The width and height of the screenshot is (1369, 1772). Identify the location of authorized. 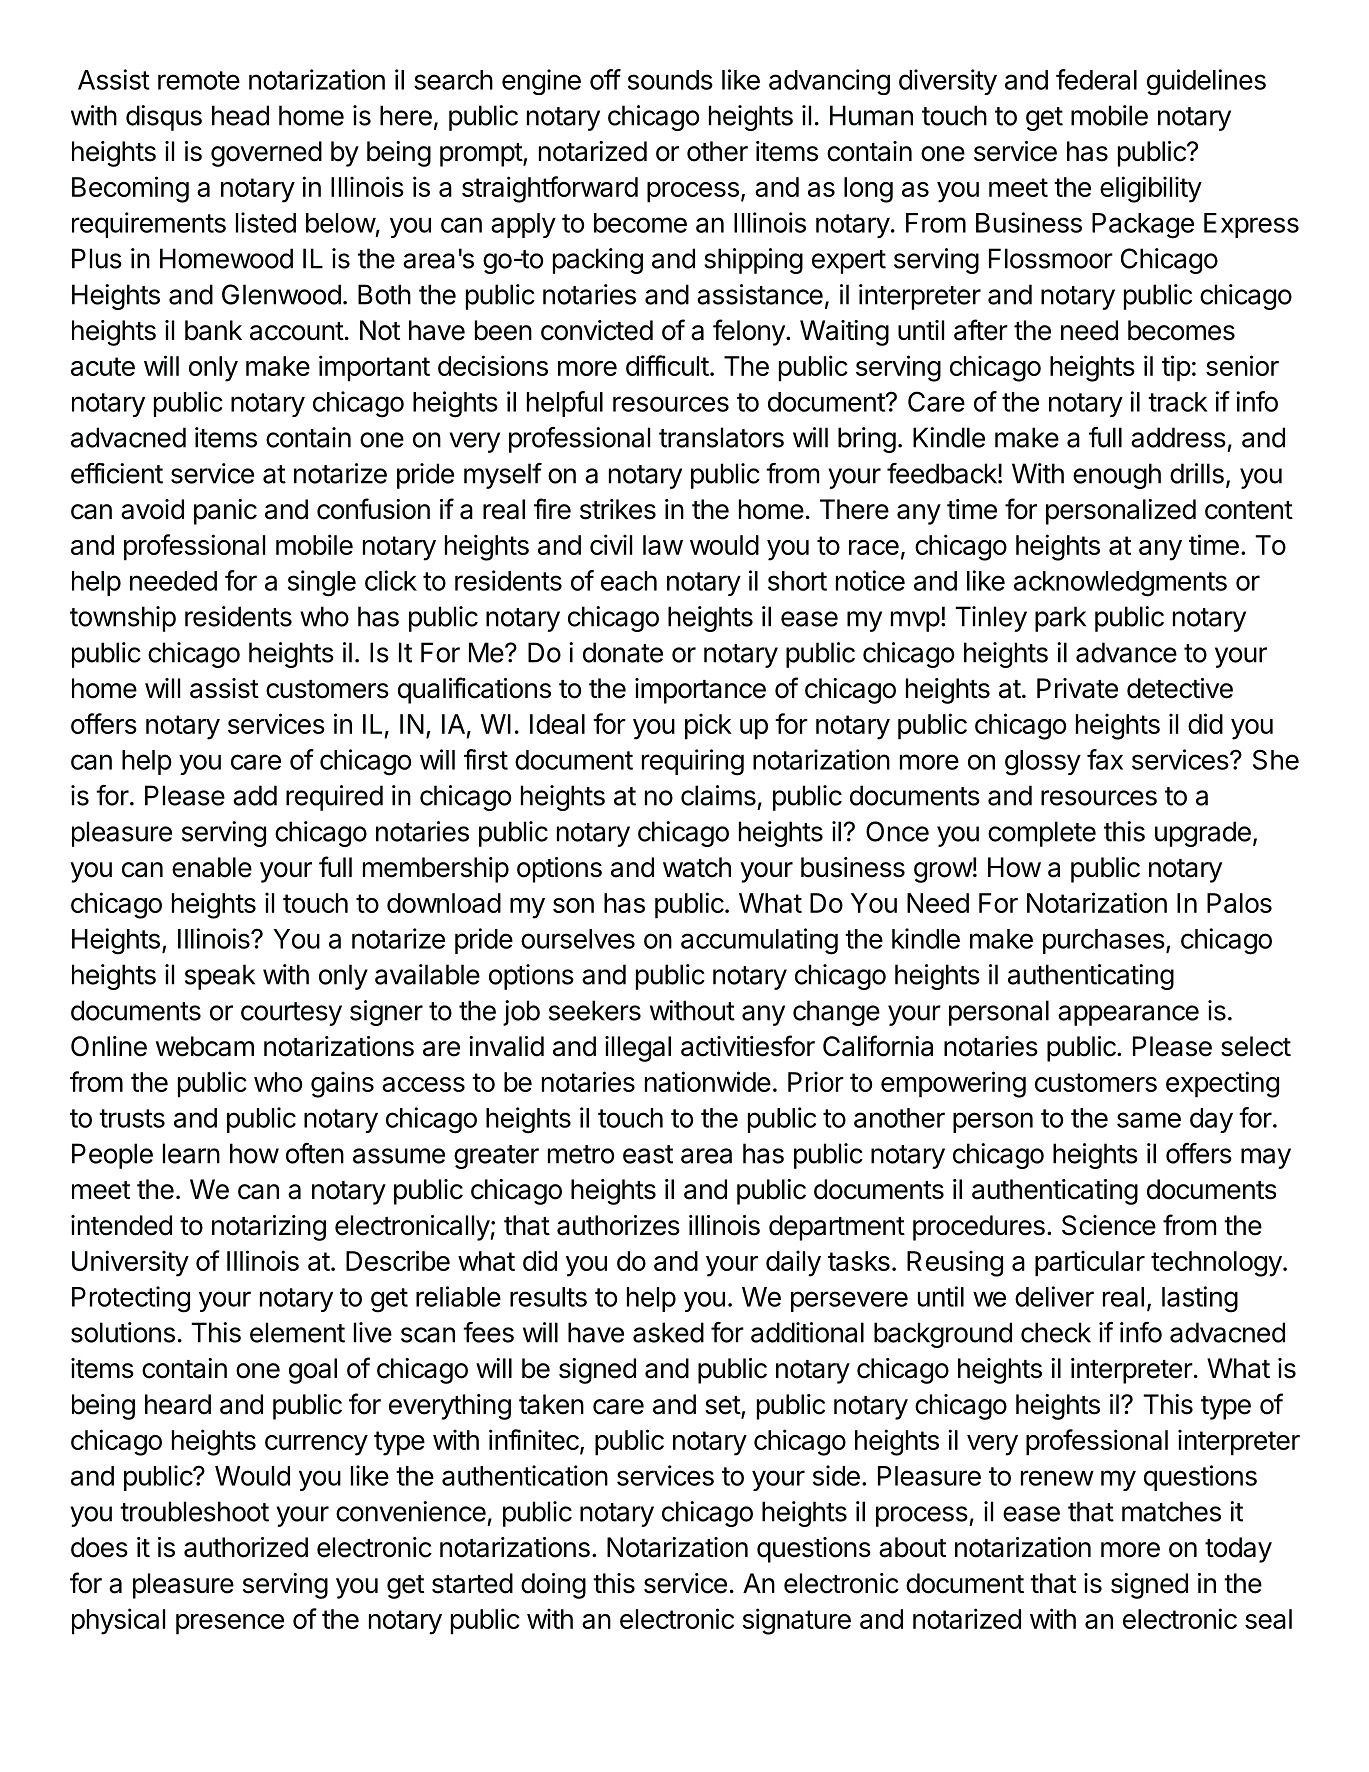
(246, 1547).
